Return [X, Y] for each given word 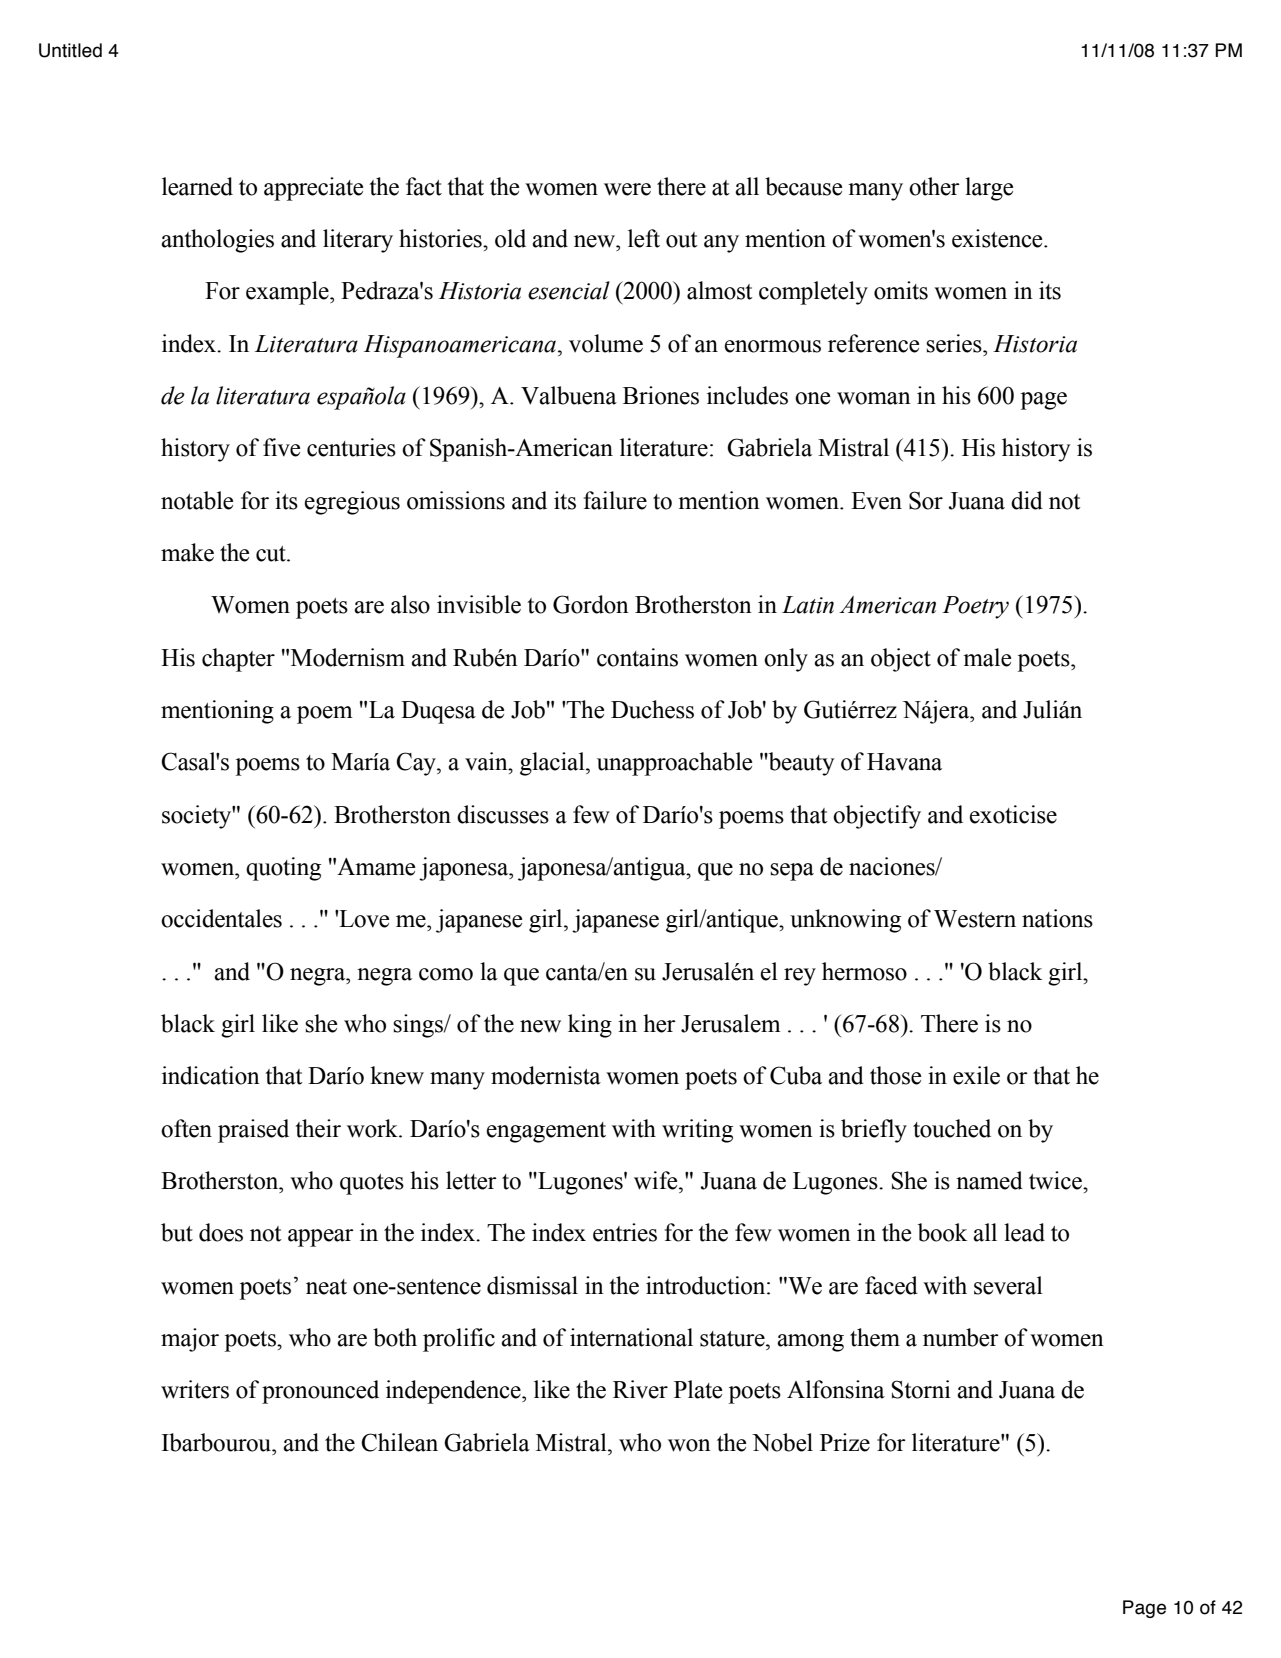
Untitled [70, 50]
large [989, 189]
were [627, 189]
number [961, 1337]
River [640, 1389]
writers [195, 1389]
